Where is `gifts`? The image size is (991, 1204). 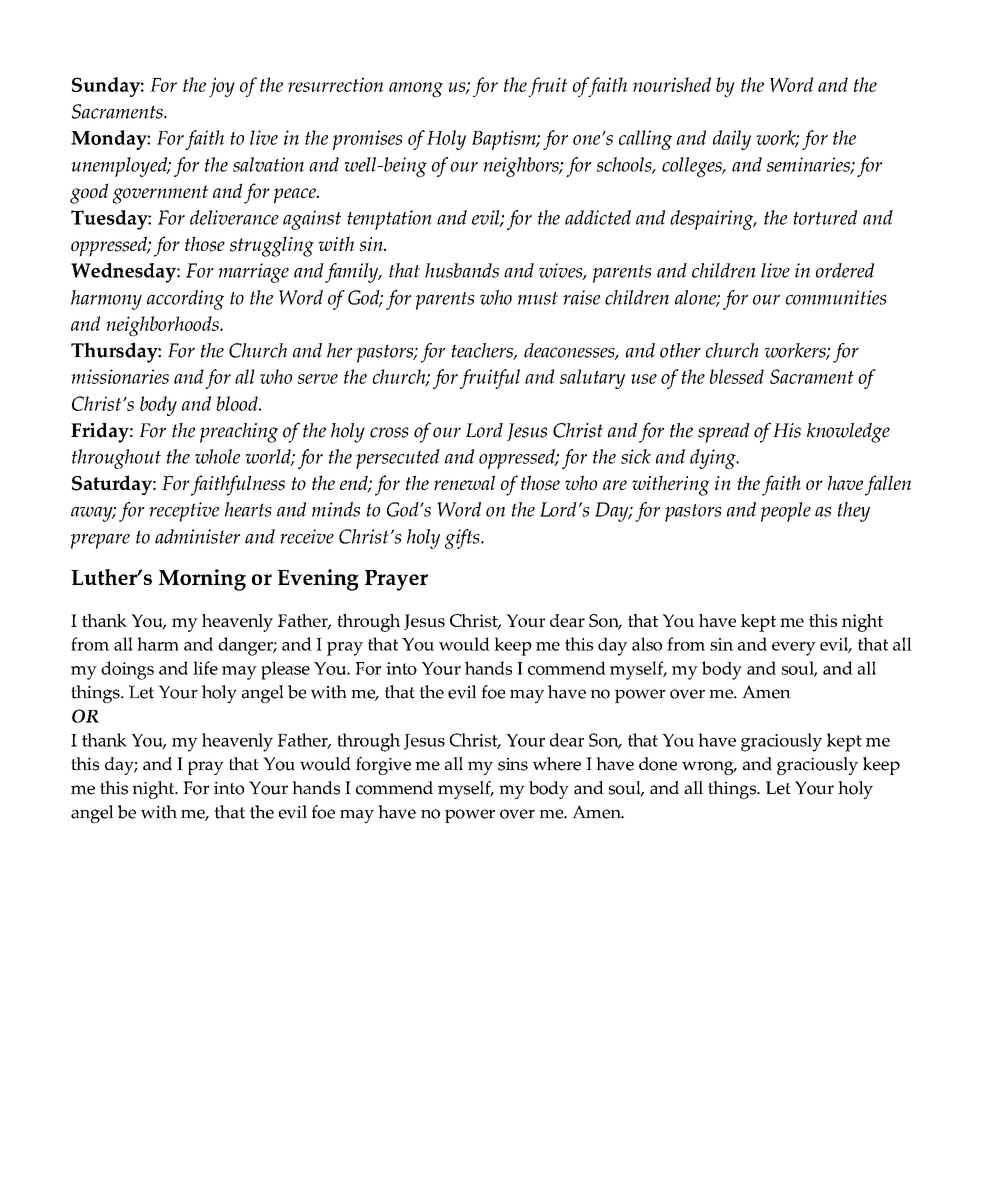
gifts is located at coordinates (463, 539).
